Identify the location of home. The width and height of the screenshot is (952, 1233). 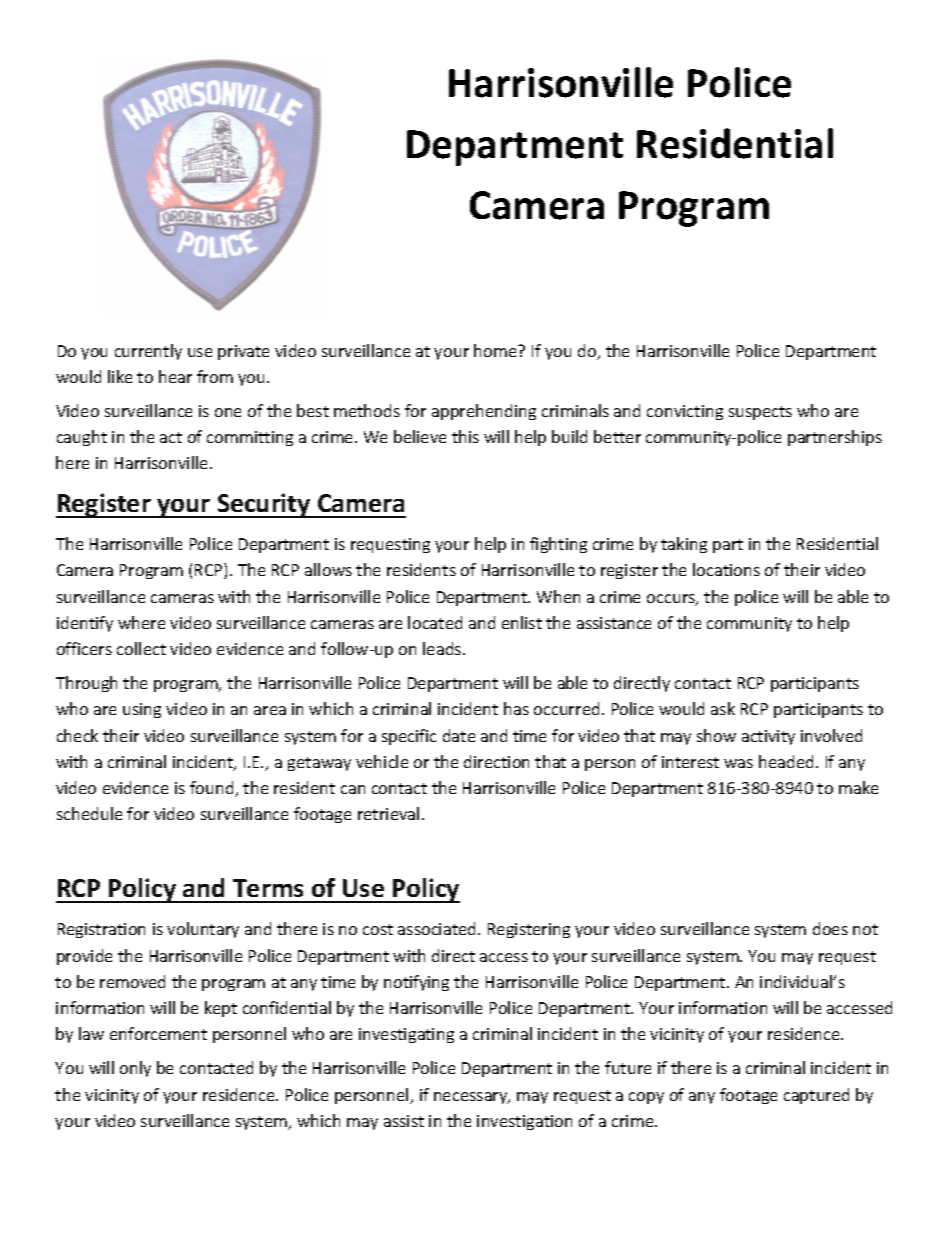
(496, 350).
